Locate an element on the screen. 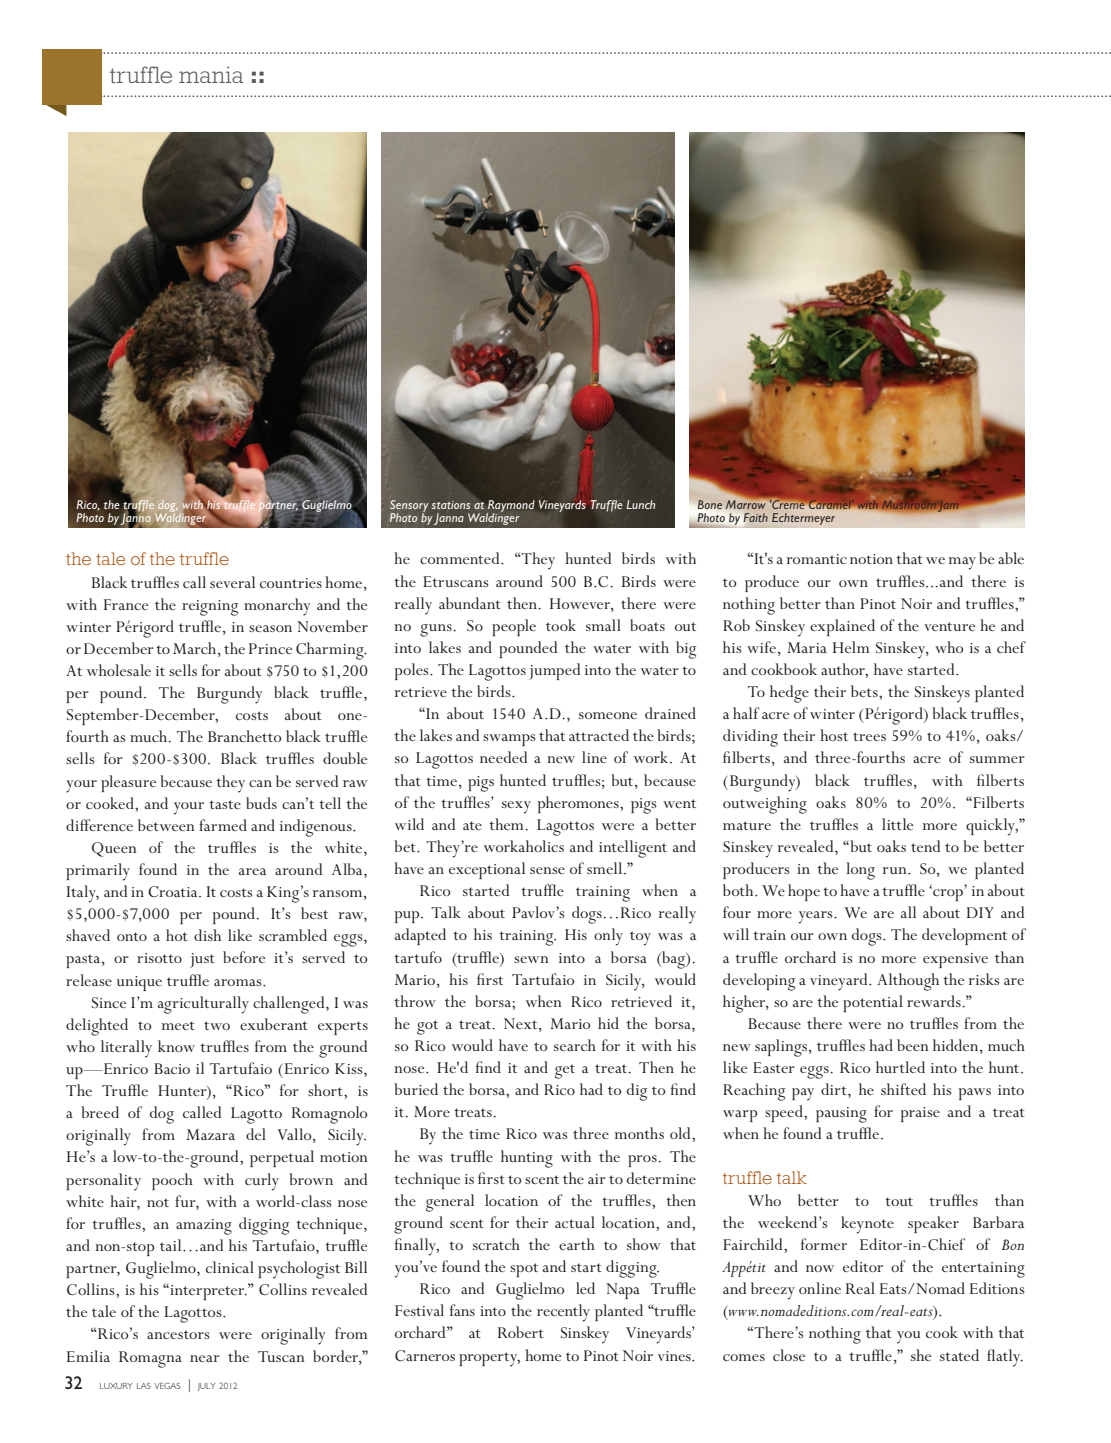 The height and width of the screenshot is (1443, 1111). near is located at coordinates (205, 1358).
